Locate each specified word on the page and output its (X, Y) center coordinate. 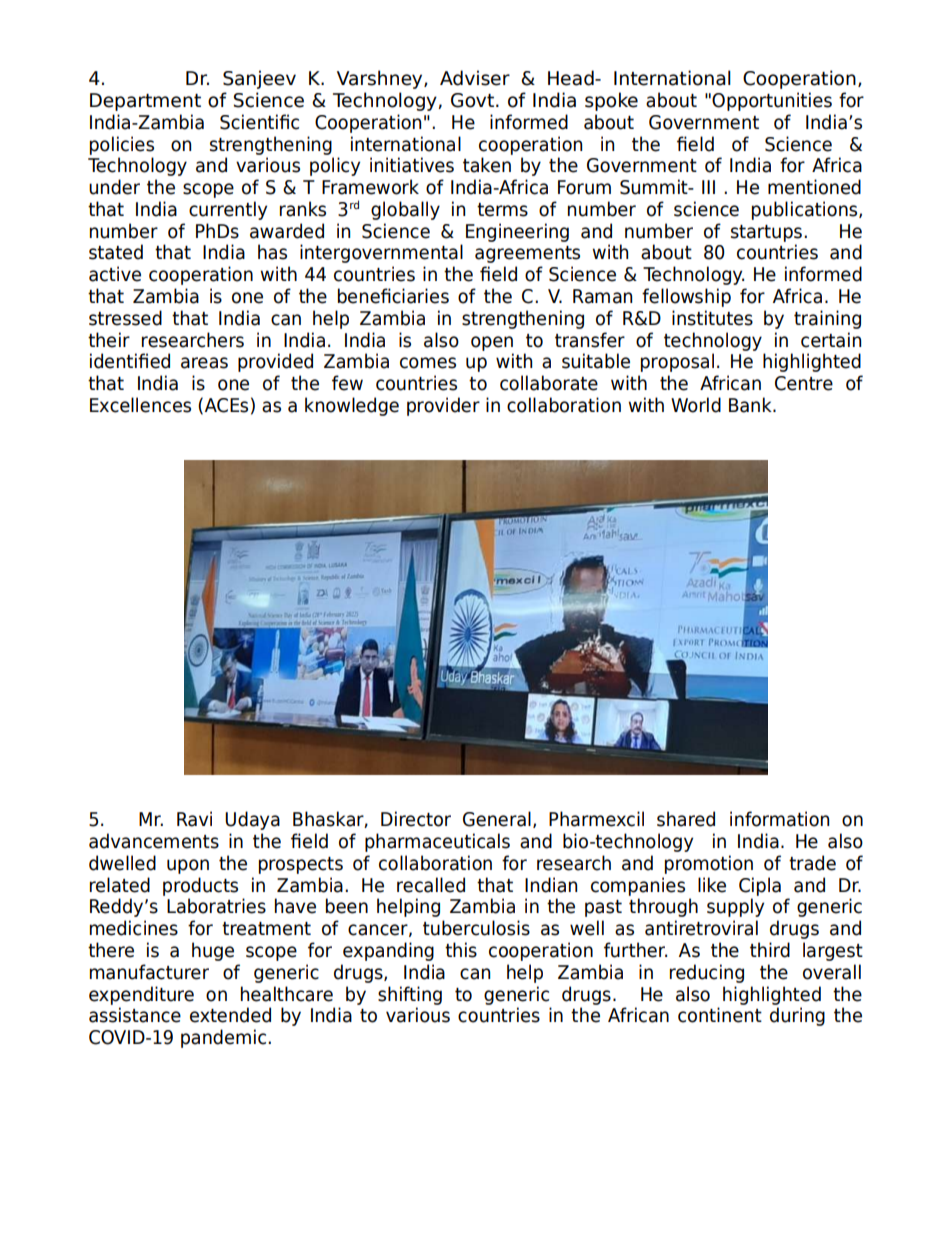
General (497, 819)
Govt (472, 100)
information (779, 819)
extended (230, 1015)
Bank (751, 405)
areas (204, 363)
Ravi (194, 819)
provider (443, 406)
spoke (611, 101)
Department (145, 102)
